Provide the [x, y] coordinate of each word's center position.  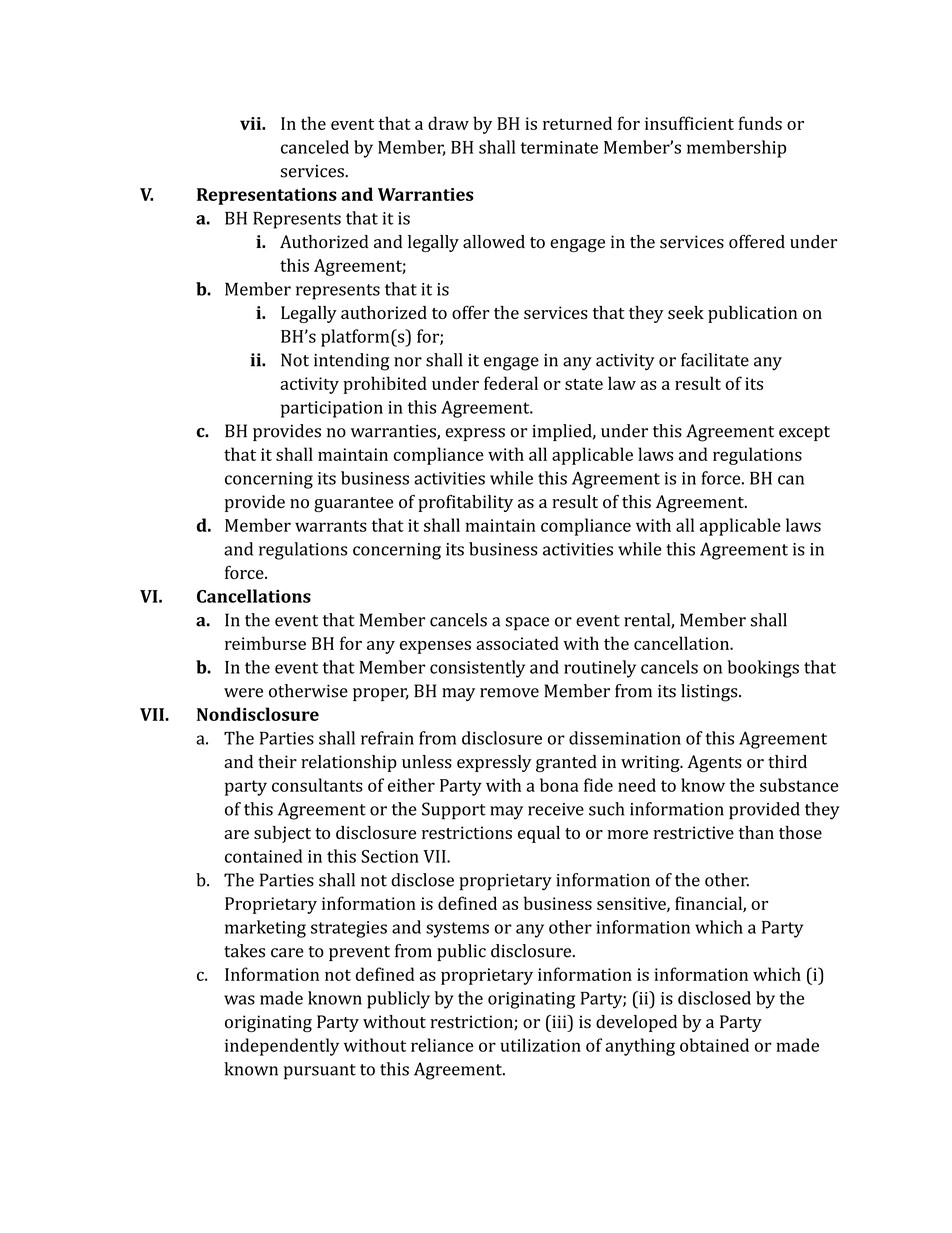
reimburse [265, 643]
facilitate [715, 360]
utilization [540, 1045]
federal [511, 383]
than [756, 832]
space [527, 624]
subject [282, 834]
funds [760, 123]
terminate [559, 147]
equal [539, 834]
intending [351, 362]
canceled [315, 147]
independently [282, 1047]
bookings [763, 669]
